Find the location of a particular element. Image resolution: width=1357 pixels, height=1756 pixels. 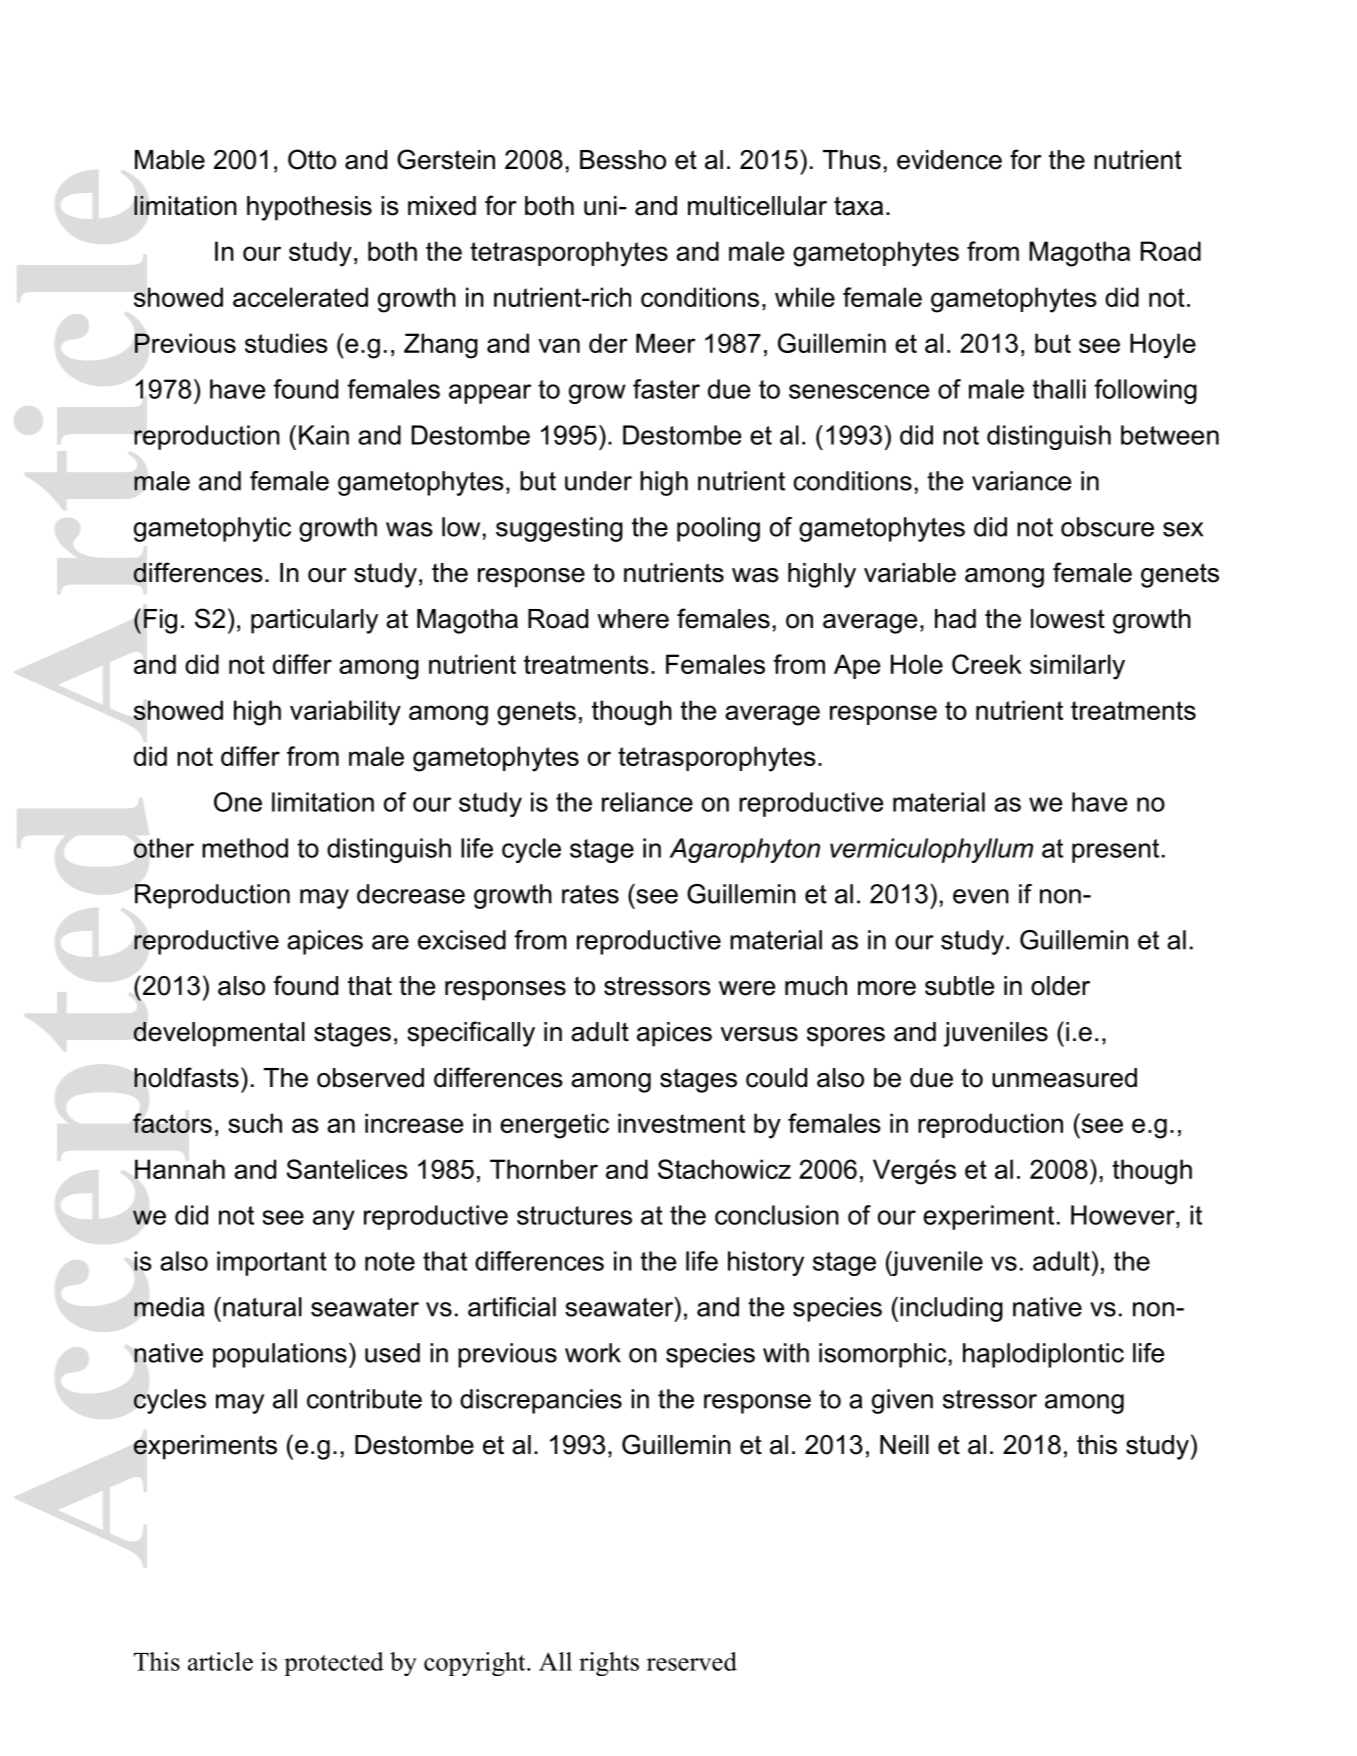

multicellular is located at coordinates (757, 206).
